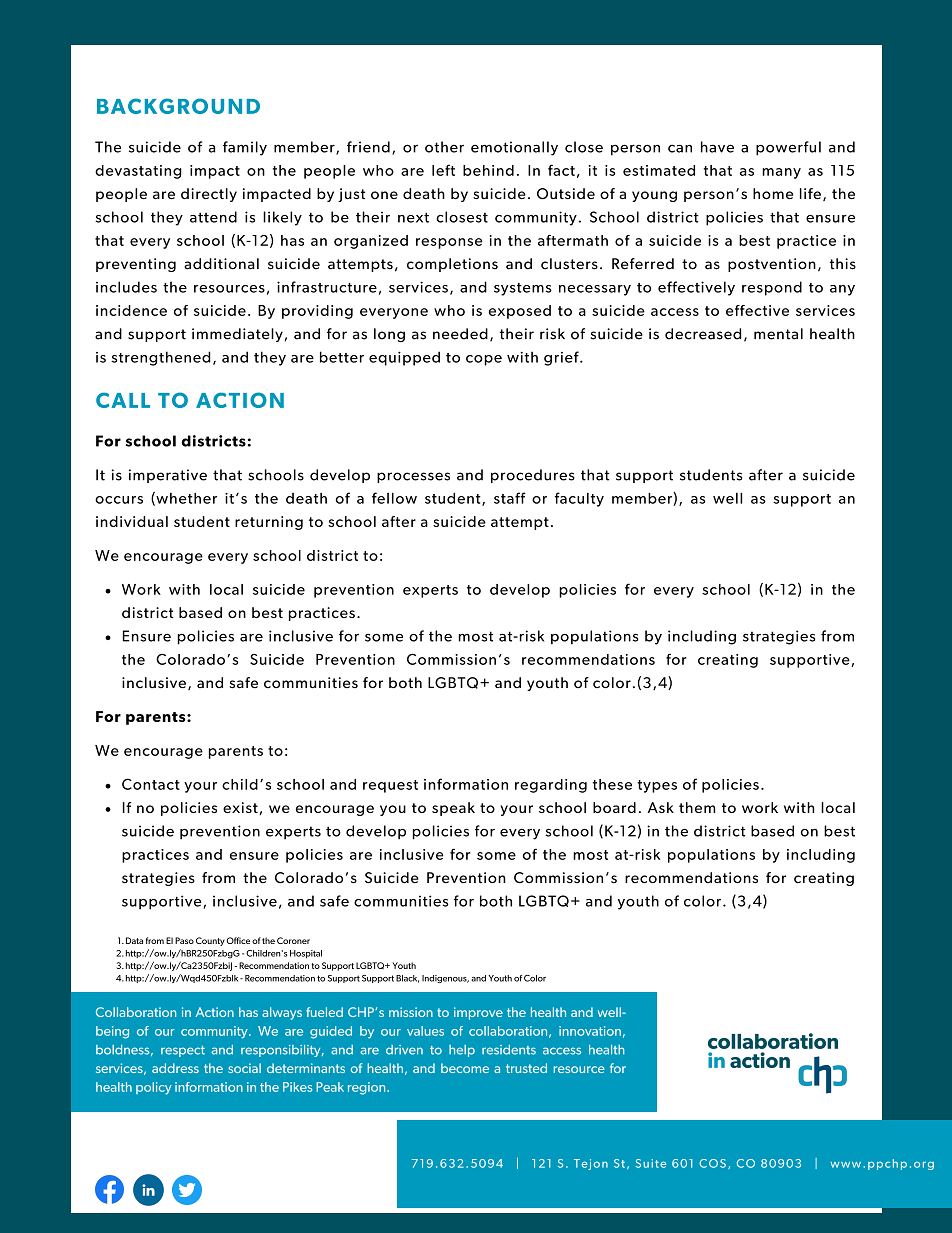 The image size is (952, 1233). I want to click on strengthened, so click(161, 358).
